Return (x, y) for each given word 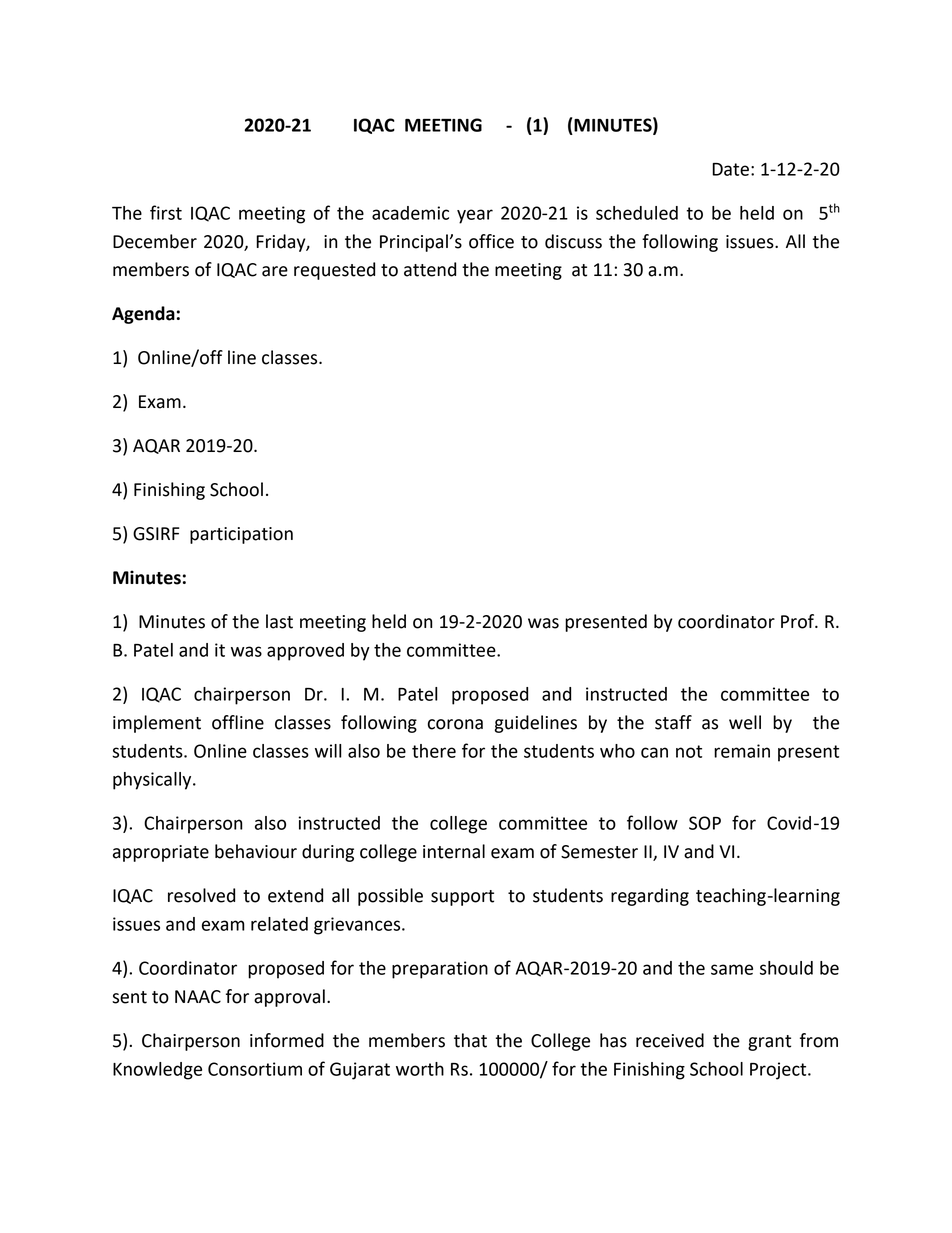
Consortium (255, 1069)
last (279, 621)
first (166, 212)
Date (730, 169)
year (475, 216)
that (470, 1040)
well (745, 722)
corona (455, 724)
